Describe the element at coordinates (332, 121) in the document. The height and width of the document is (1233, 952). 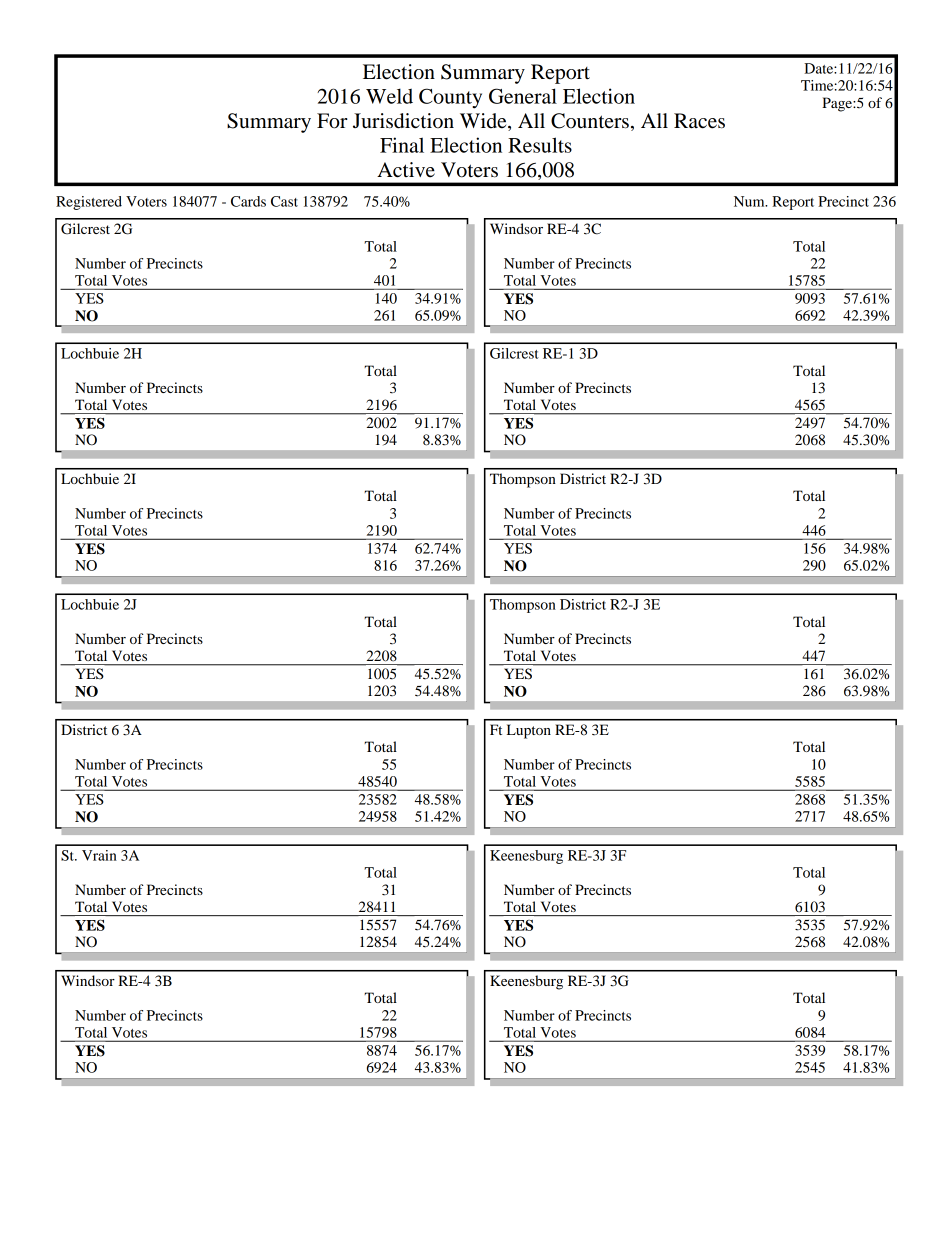
I see `For` at that location.
